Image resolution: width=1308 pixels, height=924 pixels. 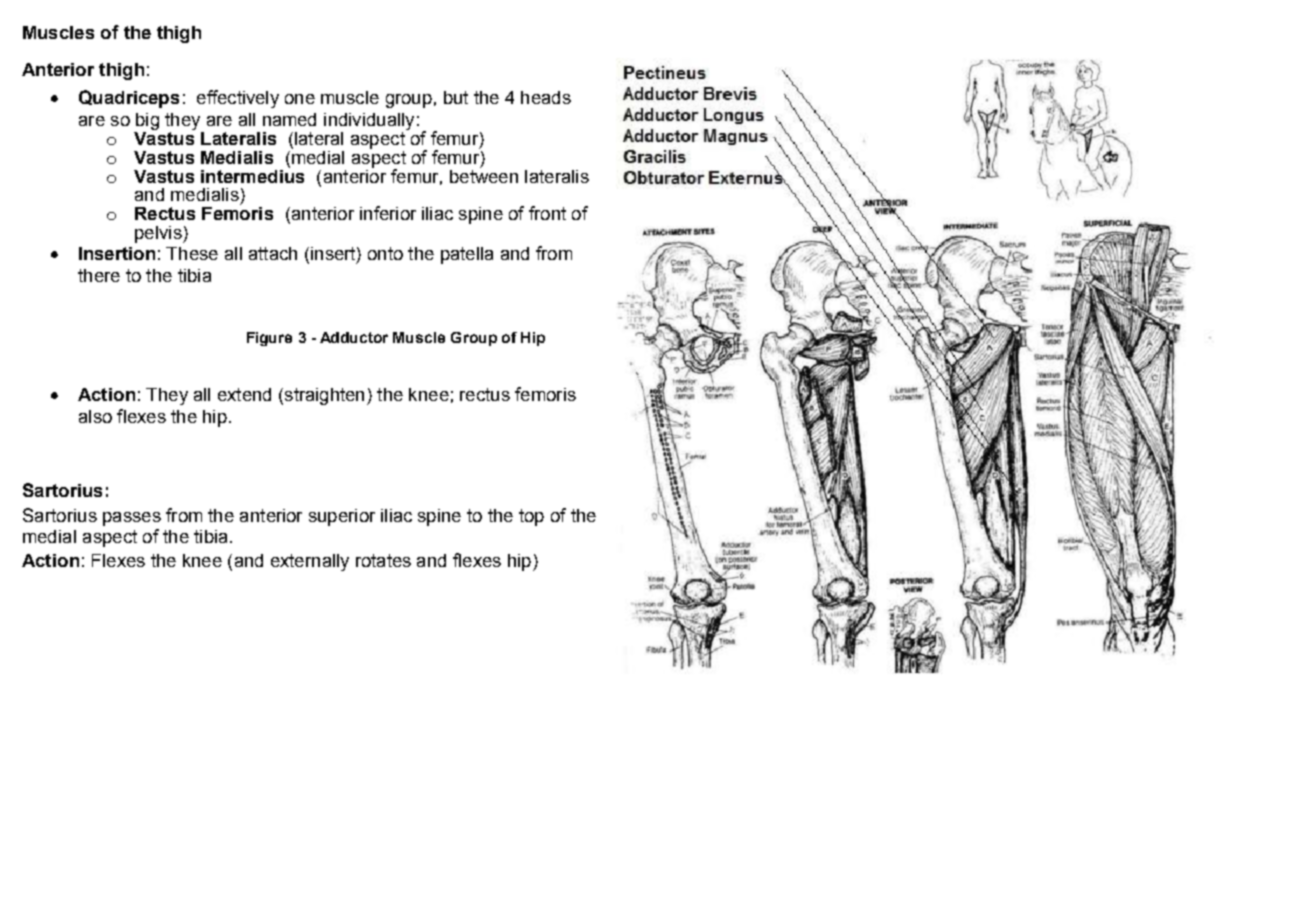 I want to click on one, so click(x=300, y=99).
